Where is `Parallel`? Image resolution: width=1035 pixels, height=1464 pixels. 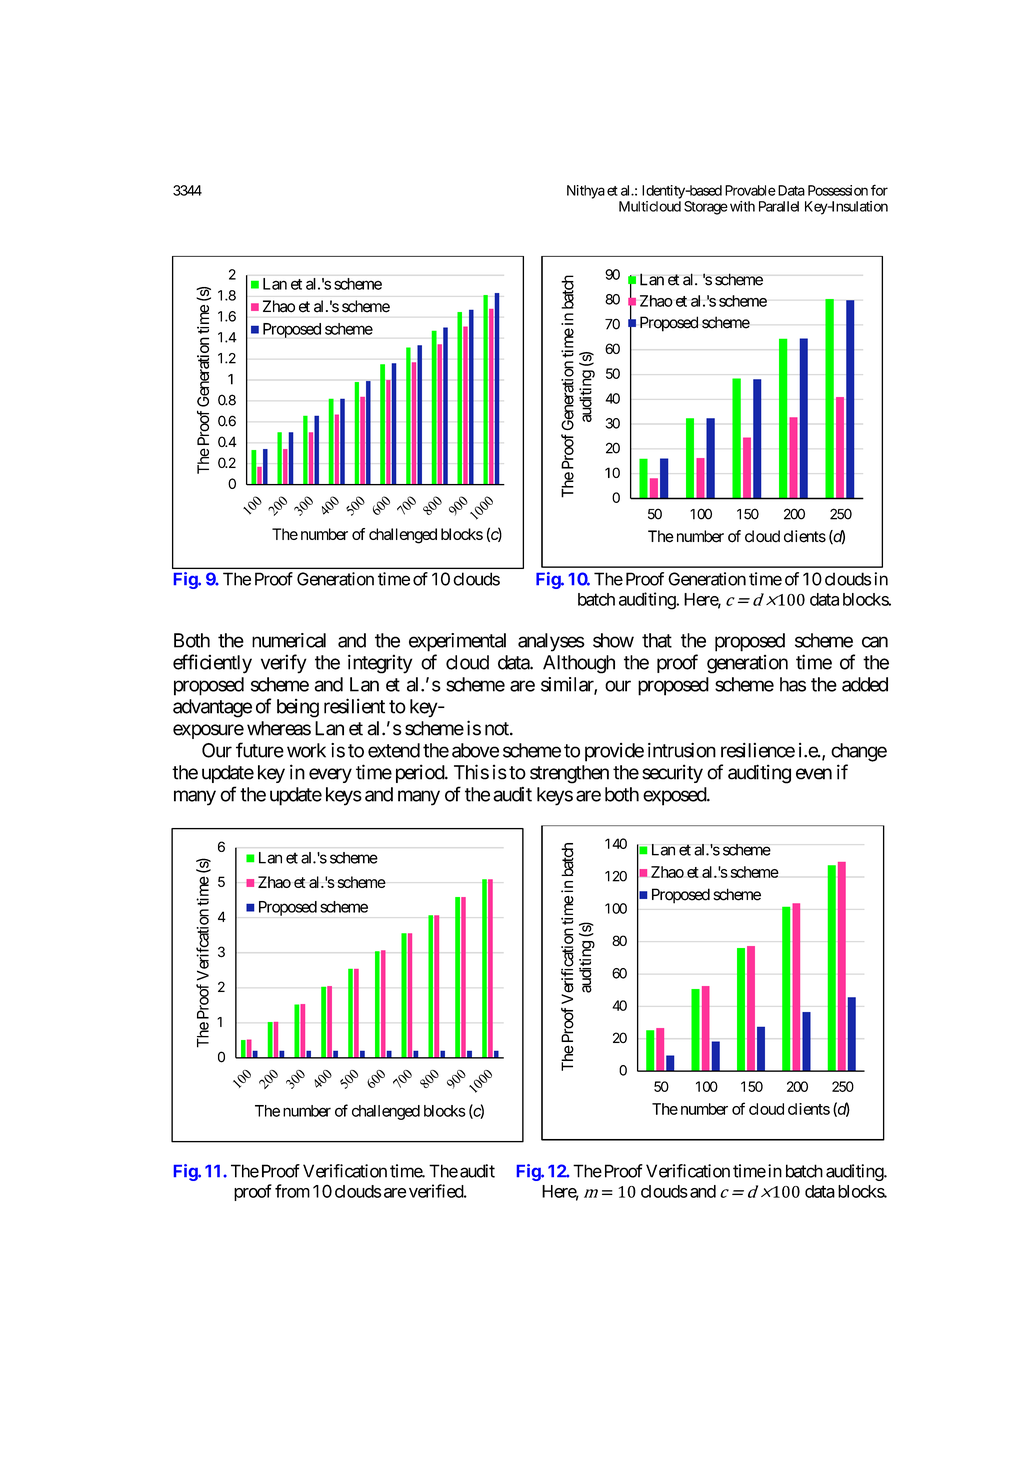
Parallel is located at coordinates (779, 206).
